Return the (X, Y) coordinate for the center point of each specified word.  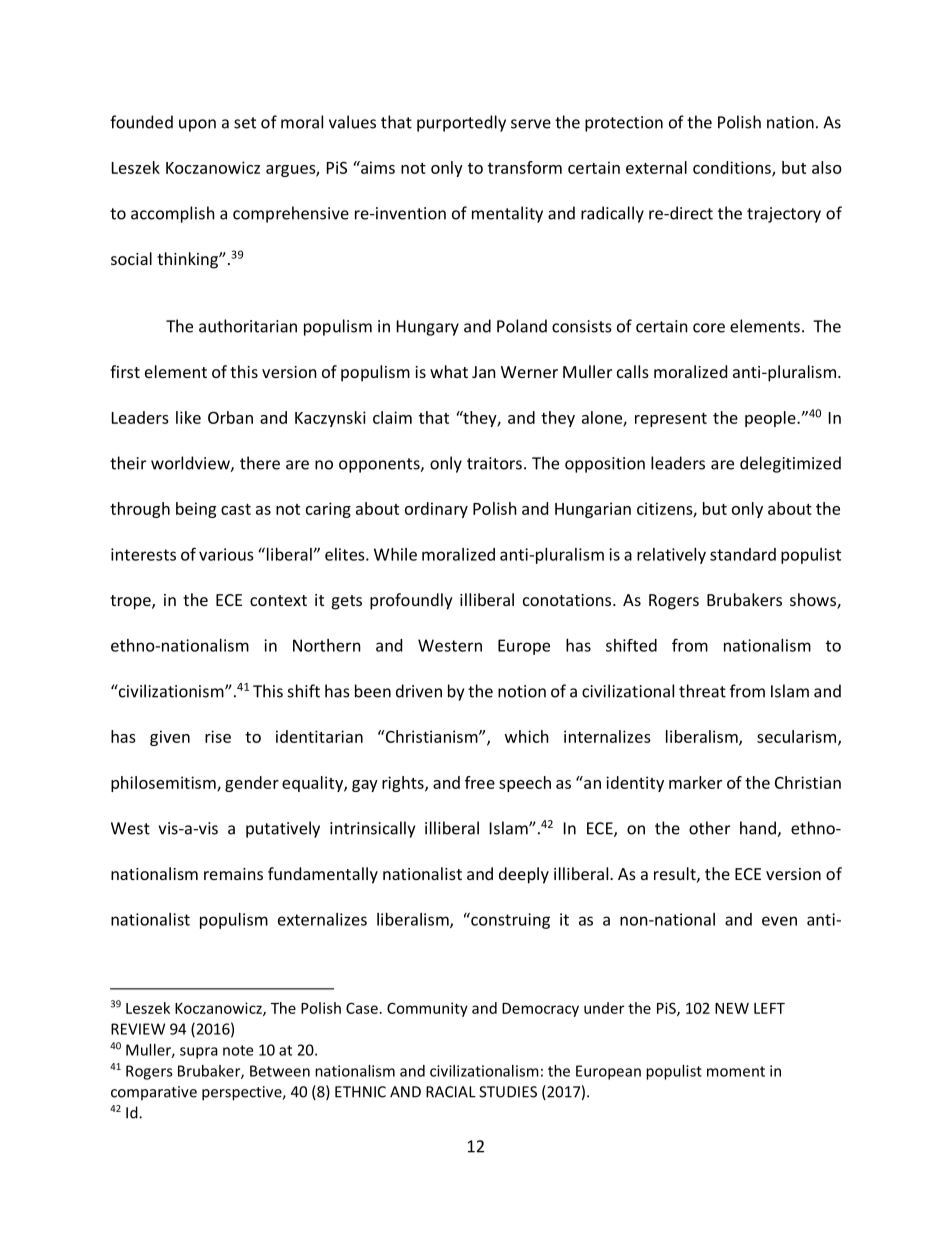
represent (671, 420)
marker (695, 782)
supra (199, 1053)
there (260, 463)
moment (736, 1071)
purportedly (461, 123)
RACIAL (451, 1092)
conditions (733, 168)
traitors (494, 463)
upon (197, 125)
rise (218, 736)
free (480, 782)
